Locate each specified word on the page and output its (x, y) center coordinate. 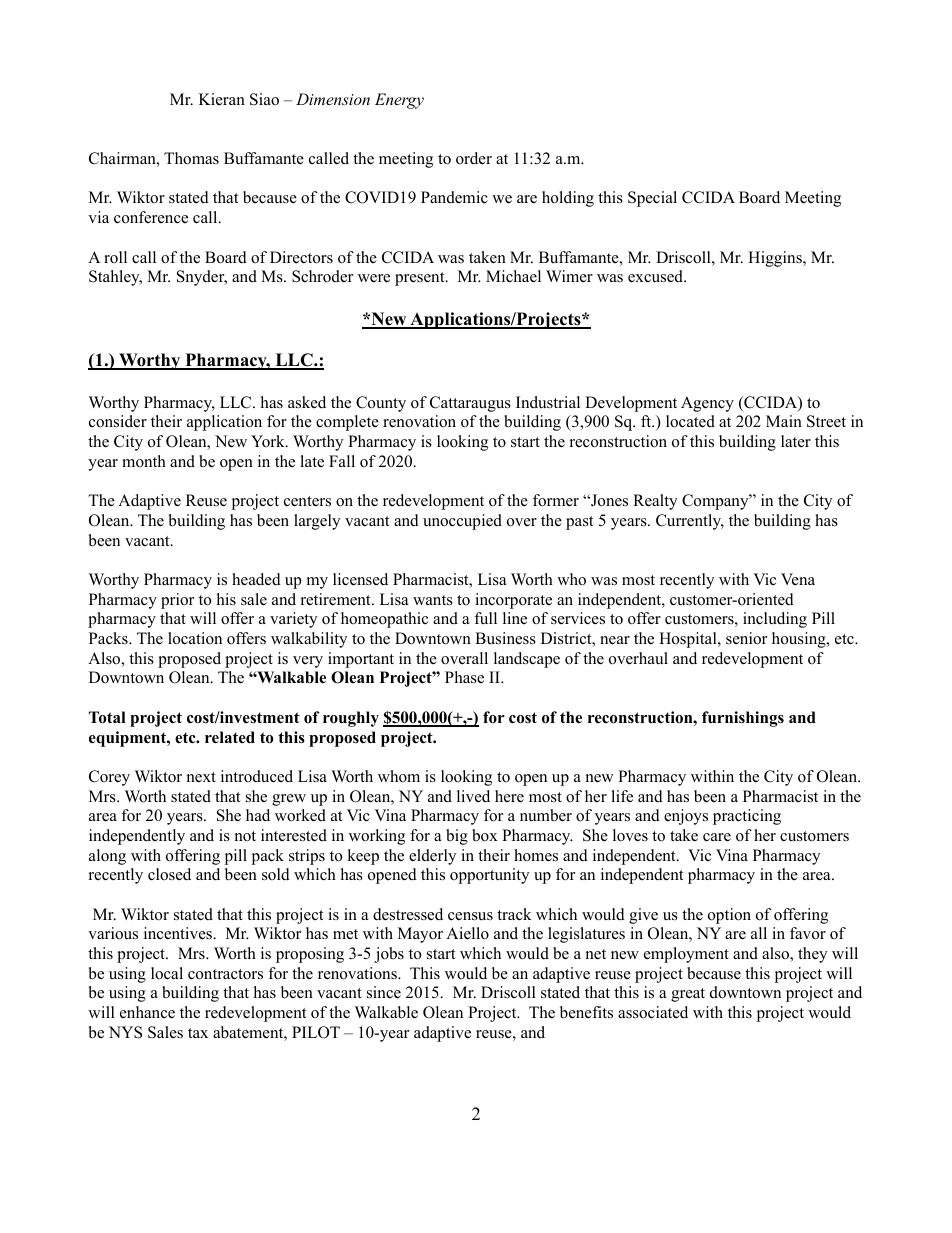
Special (652, 199)
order (474, 158)
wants (433, 600)
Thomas (191, 158)
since (384, 992)
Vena (798, 579)
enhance (147, 1012)
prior (177, 601)
